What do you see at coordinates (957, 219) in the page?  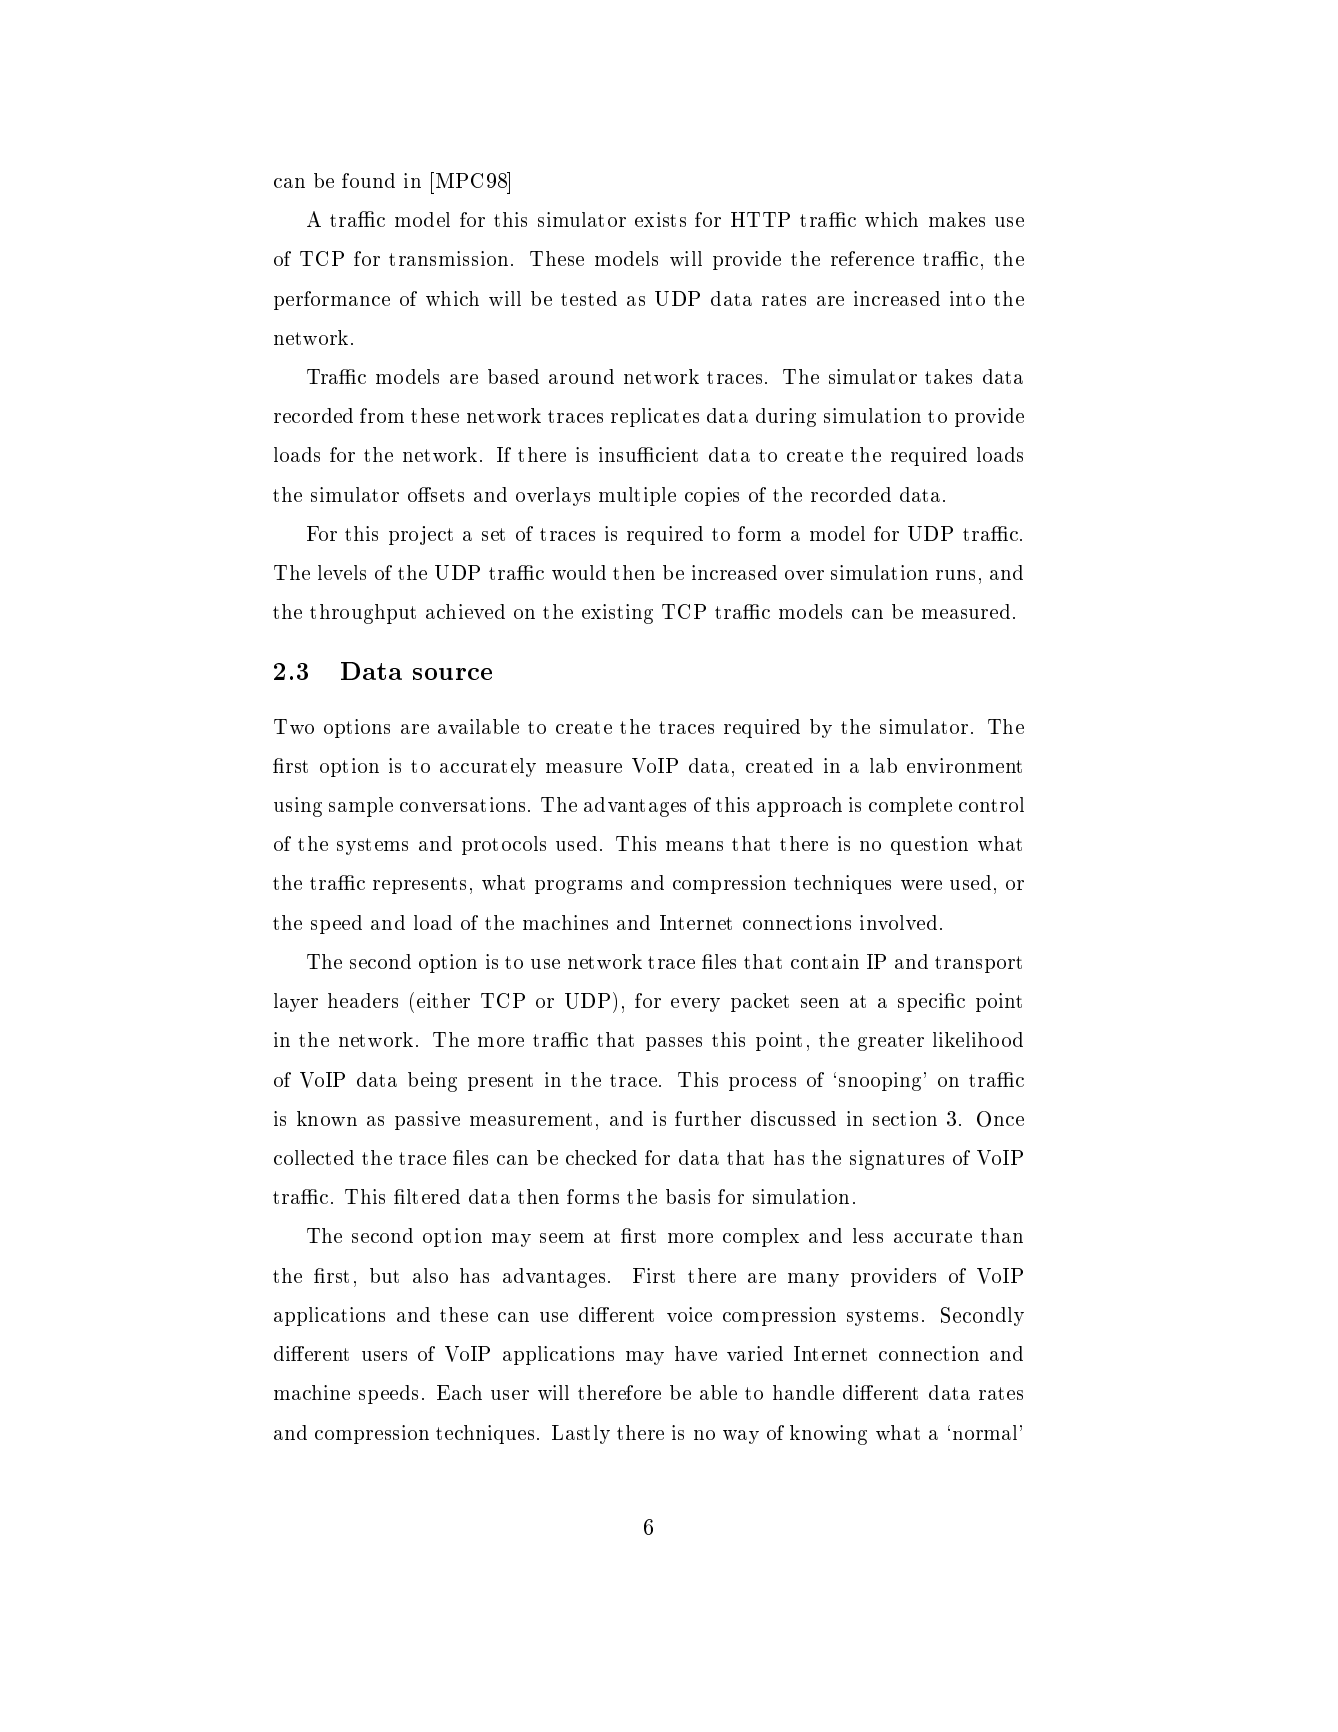 I see `makes` at bounding box center [957, 219].
